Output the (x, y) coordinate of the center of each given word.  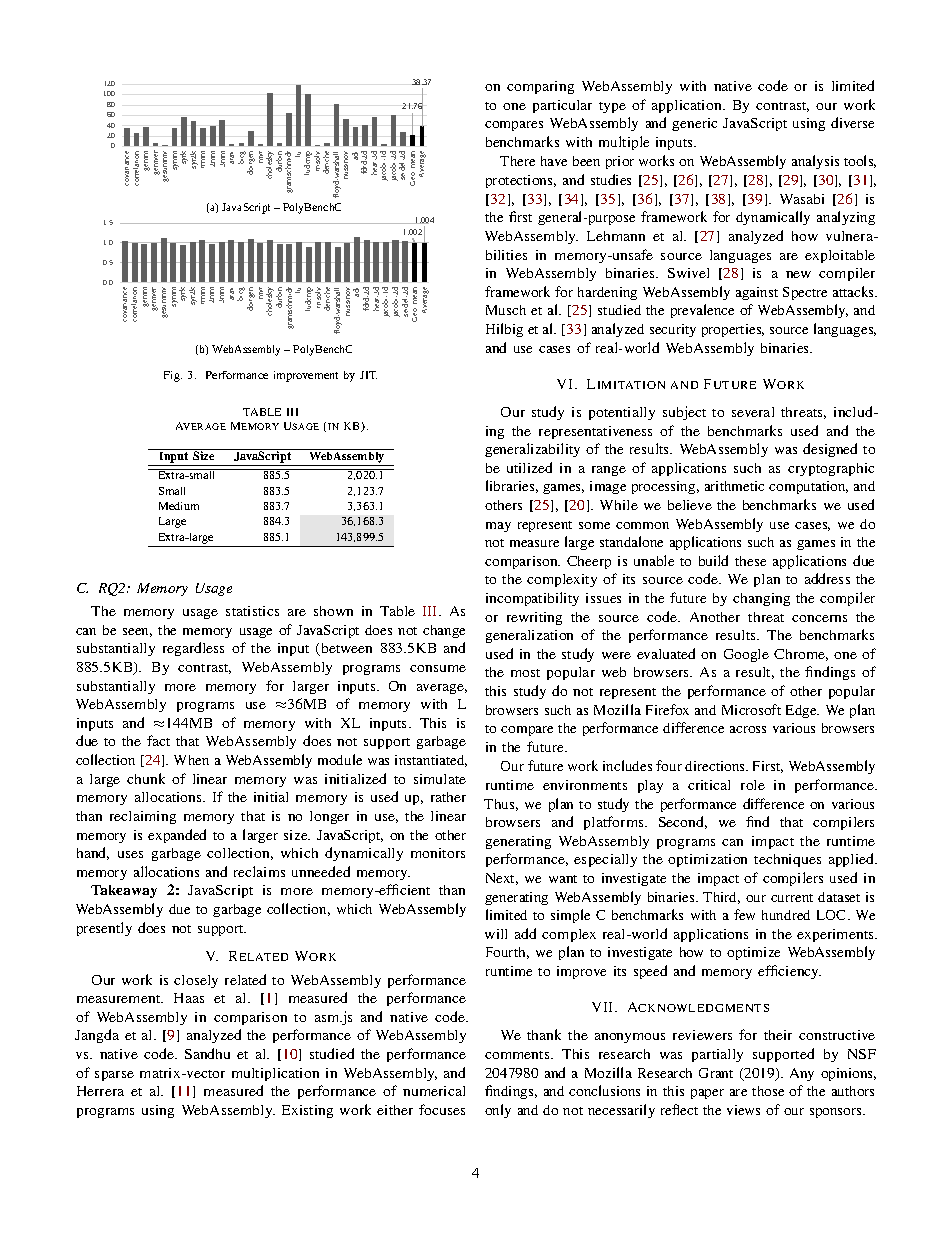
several (753, 412)
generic (694, 124)
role (753, 785)
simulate (440, 779)
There (517, 161)
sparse (114, 1076)
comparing (540, 87)
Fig (173, 376)
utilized (529, 467)
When (191, 760)
